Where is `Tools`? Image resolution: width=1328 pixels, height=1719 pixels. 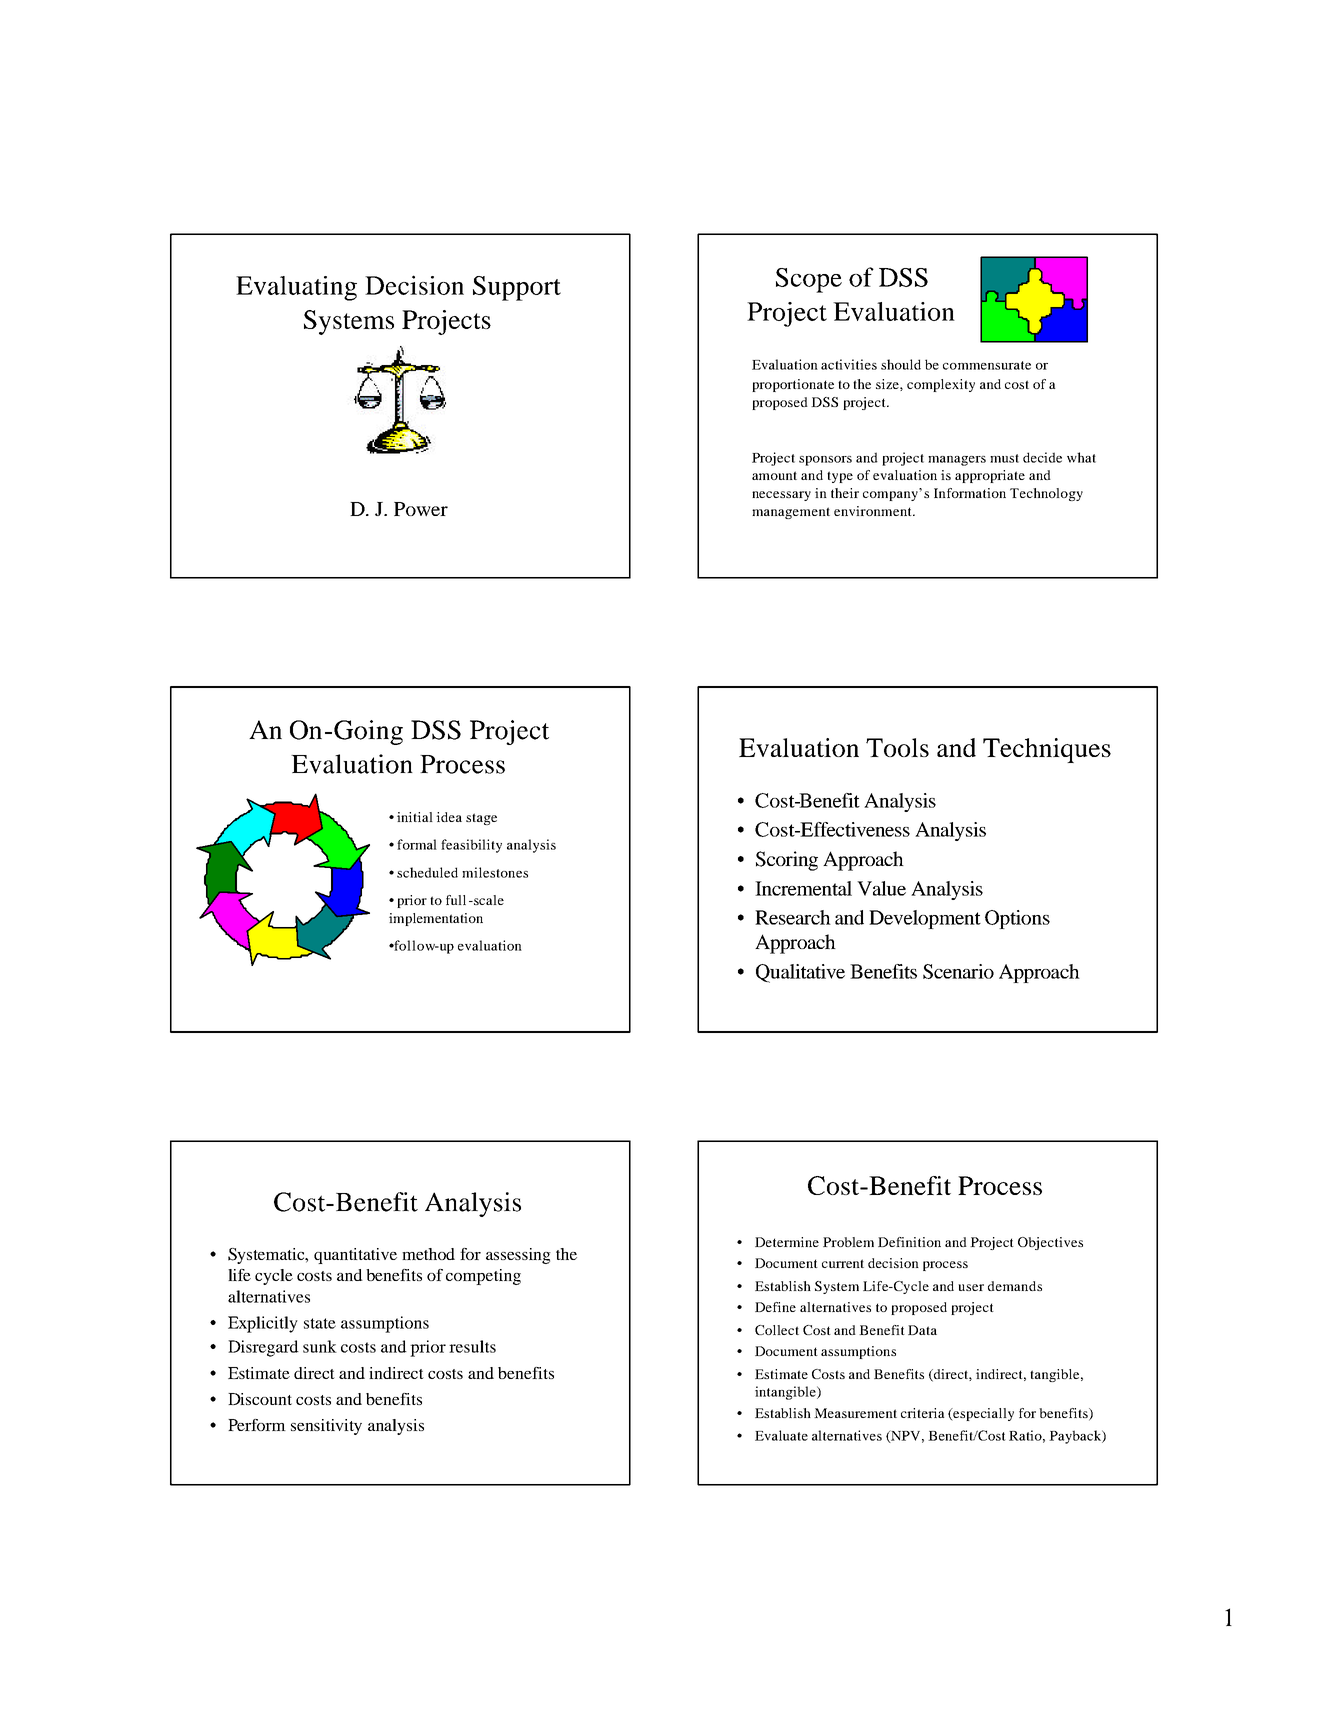
Tools is located at coordinates (897, 747).
